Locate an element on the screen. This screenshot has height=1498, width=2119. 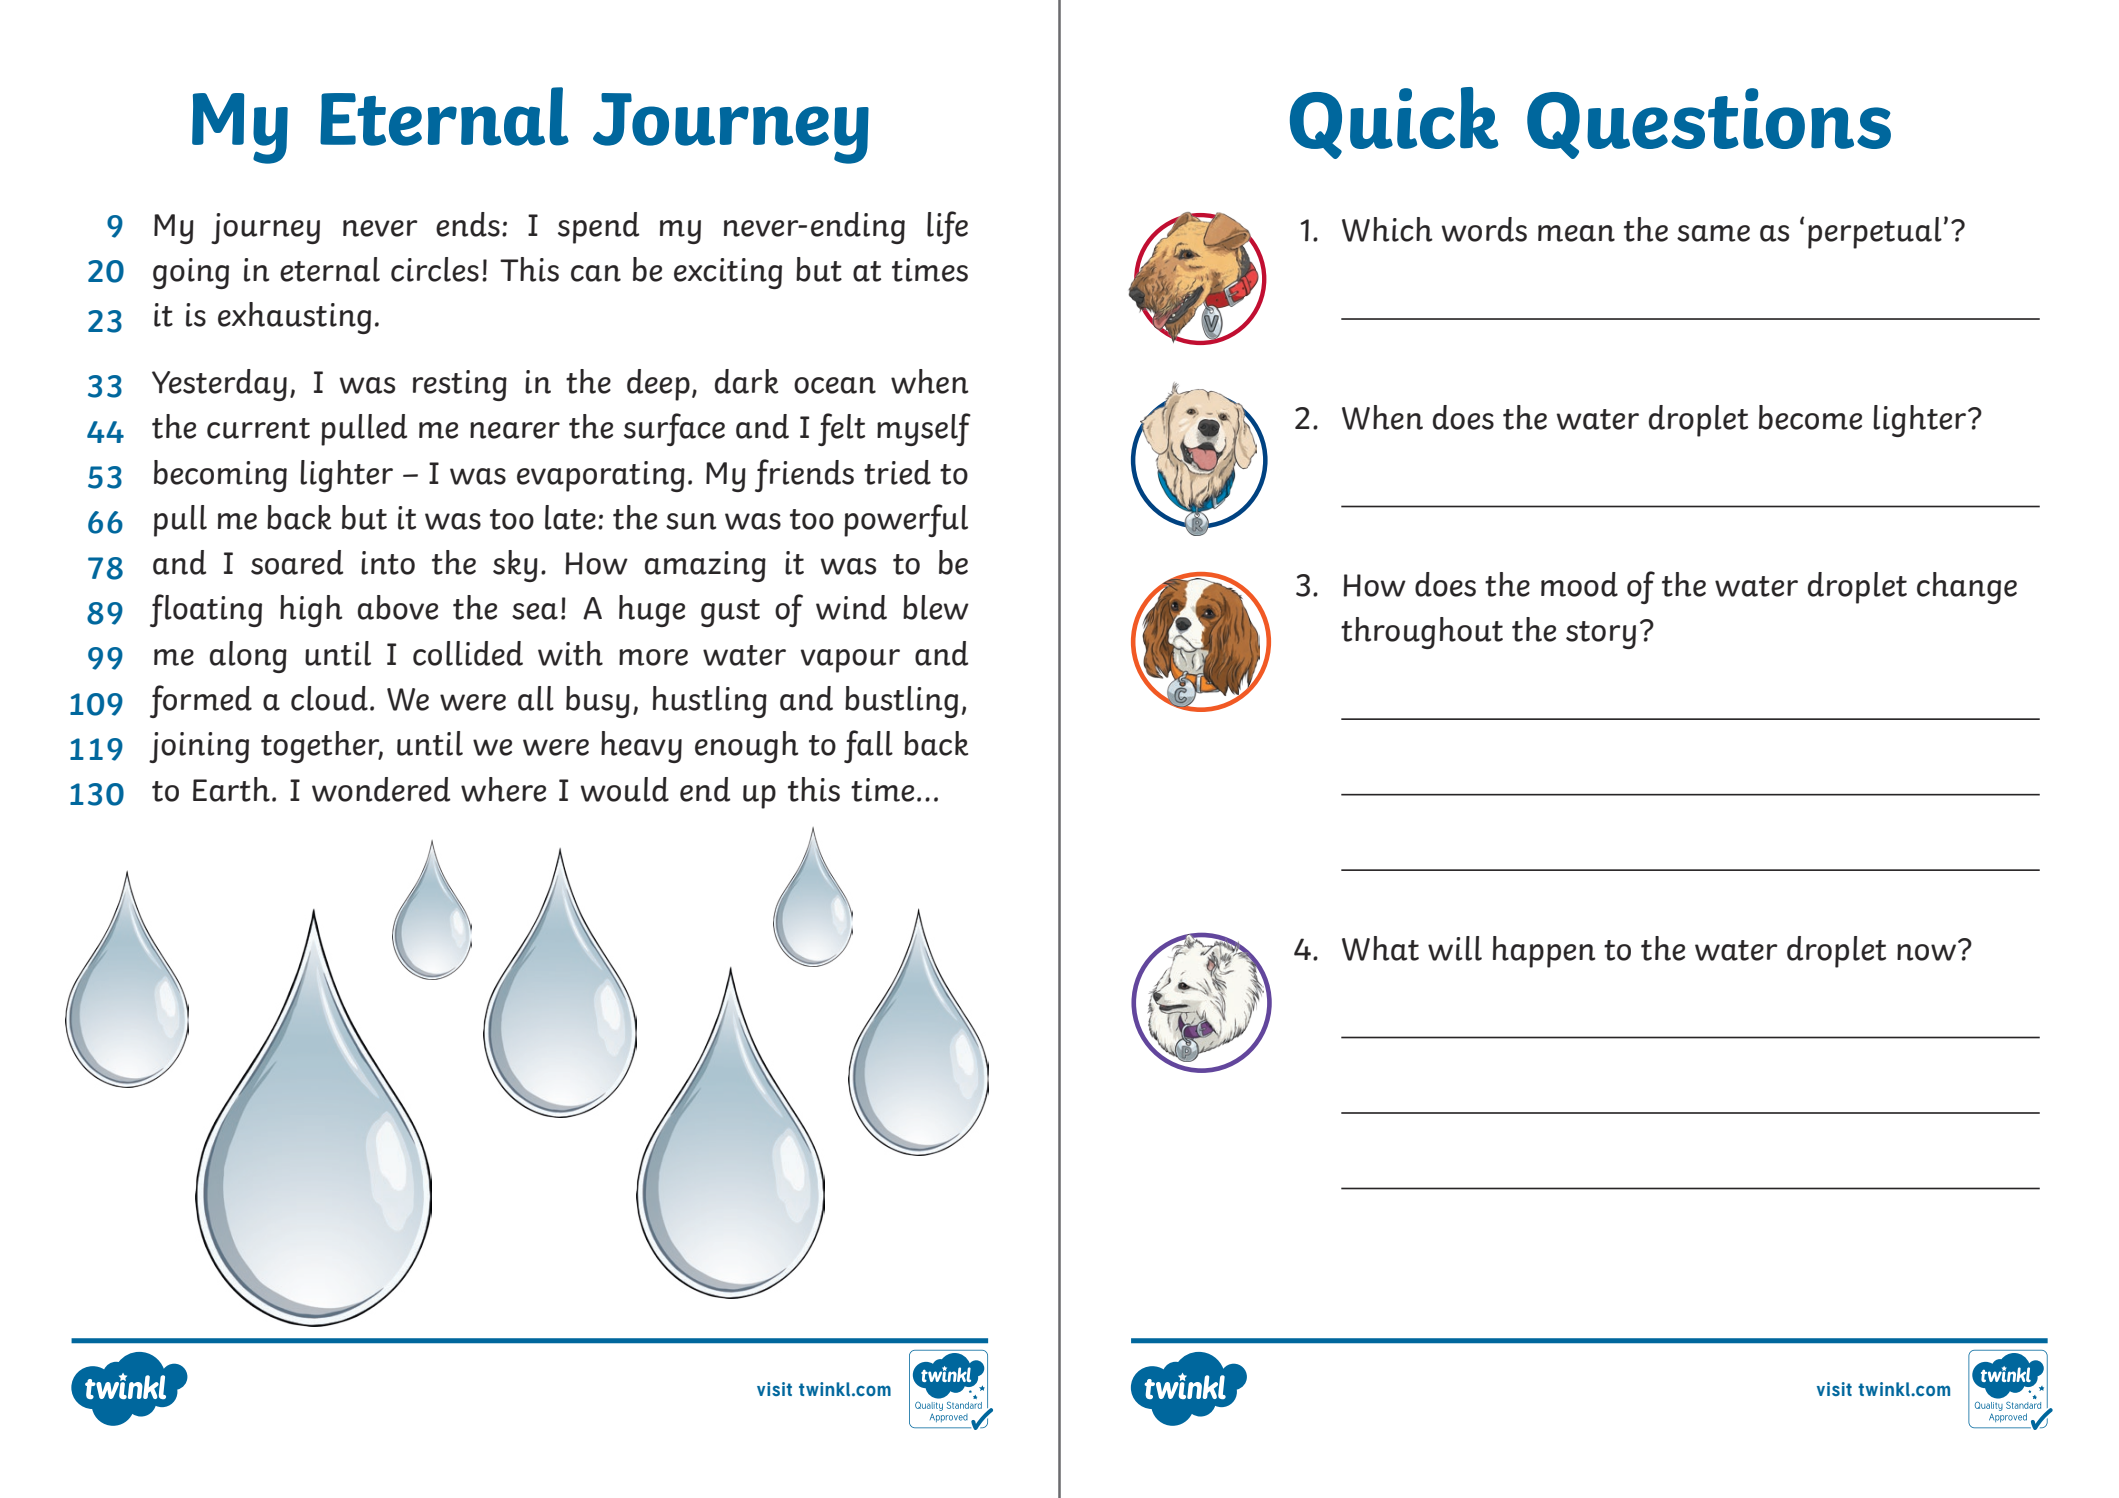
become is located at coordinates (1810, 417).
